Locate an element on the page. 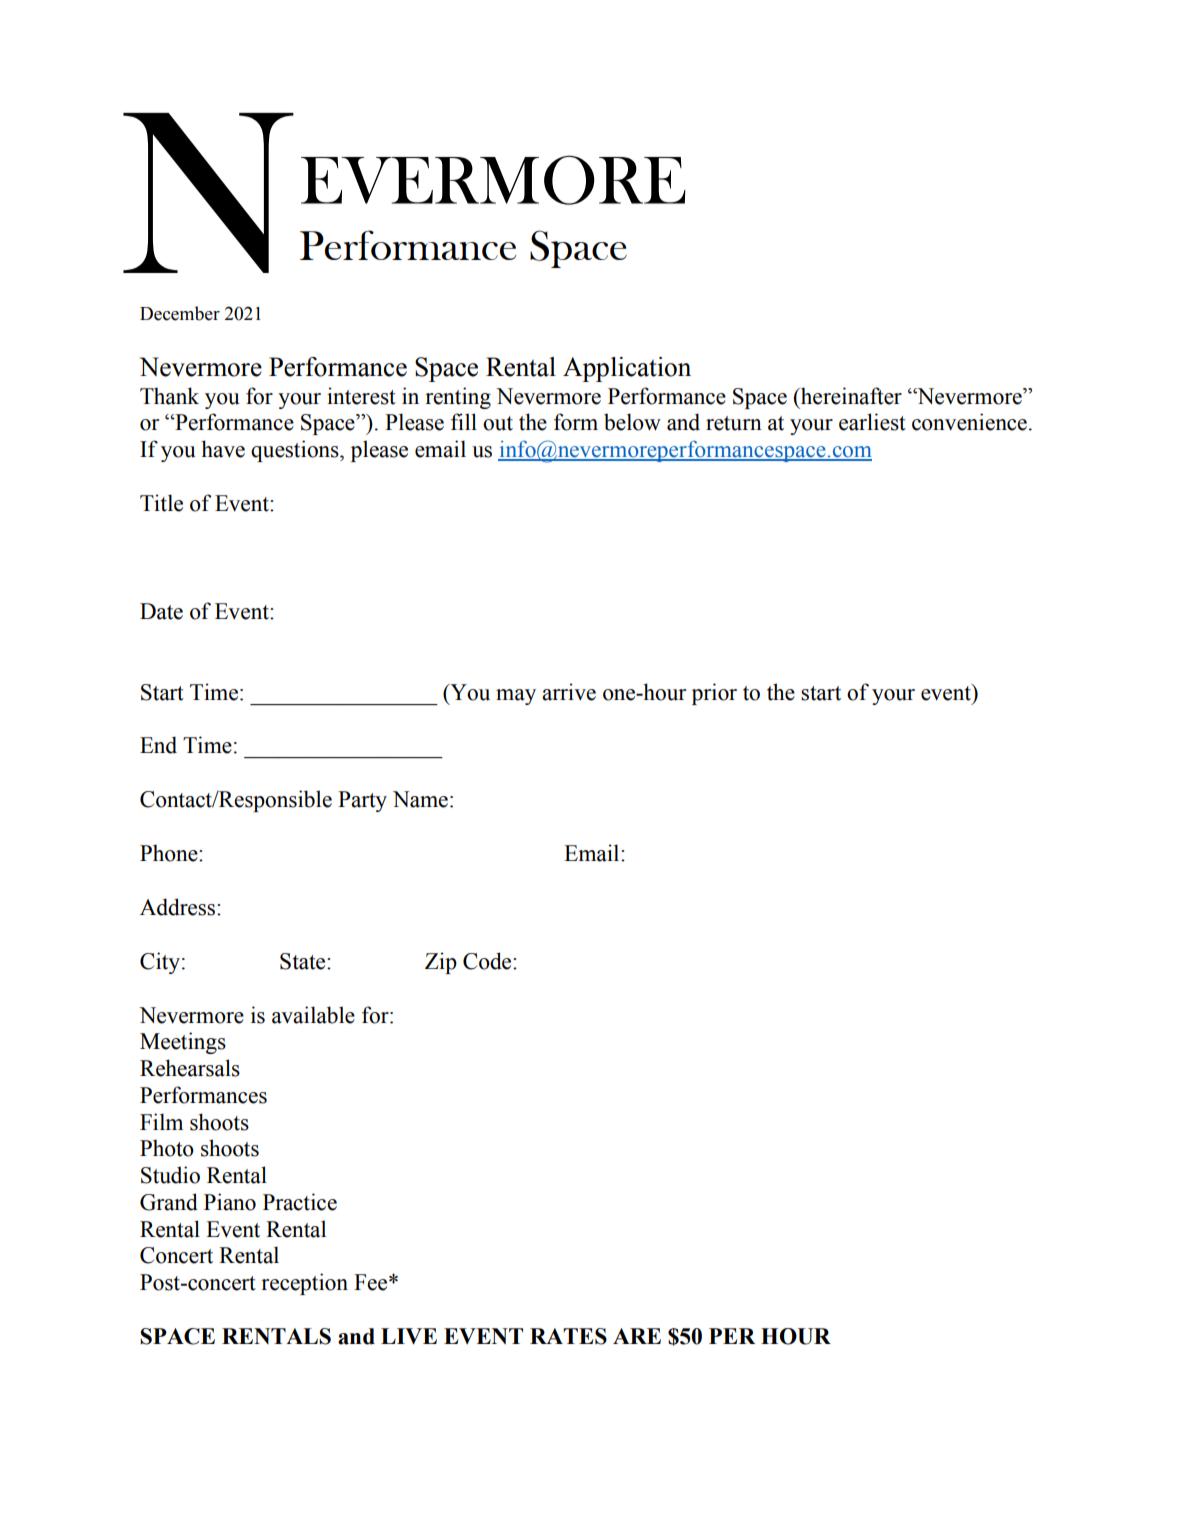 The height and width of the image is (1535, 1186). prior is located at coordinates (714, 694).
